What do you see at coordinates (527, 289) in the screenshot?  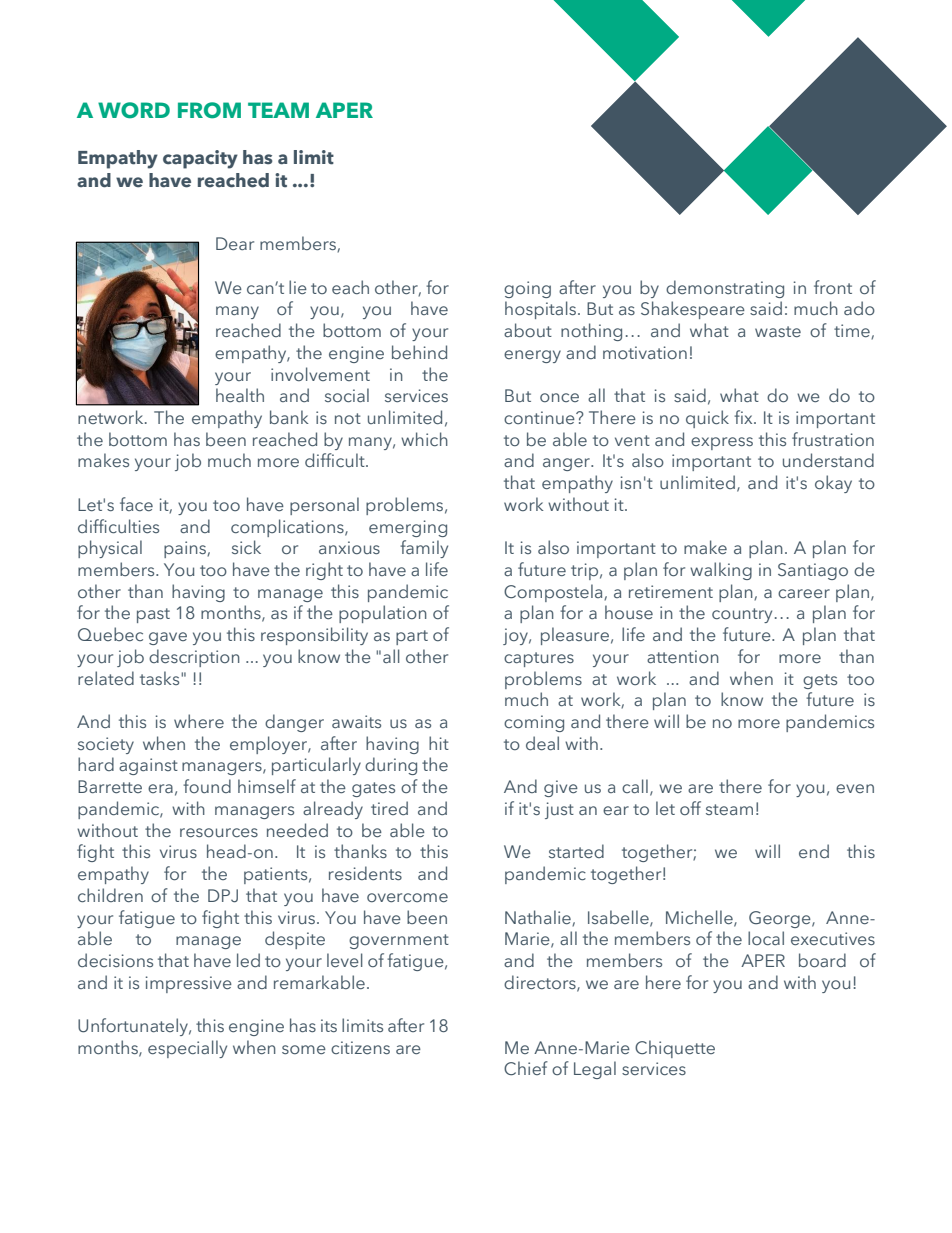 I see `going` at bounding box center [527, 289].
